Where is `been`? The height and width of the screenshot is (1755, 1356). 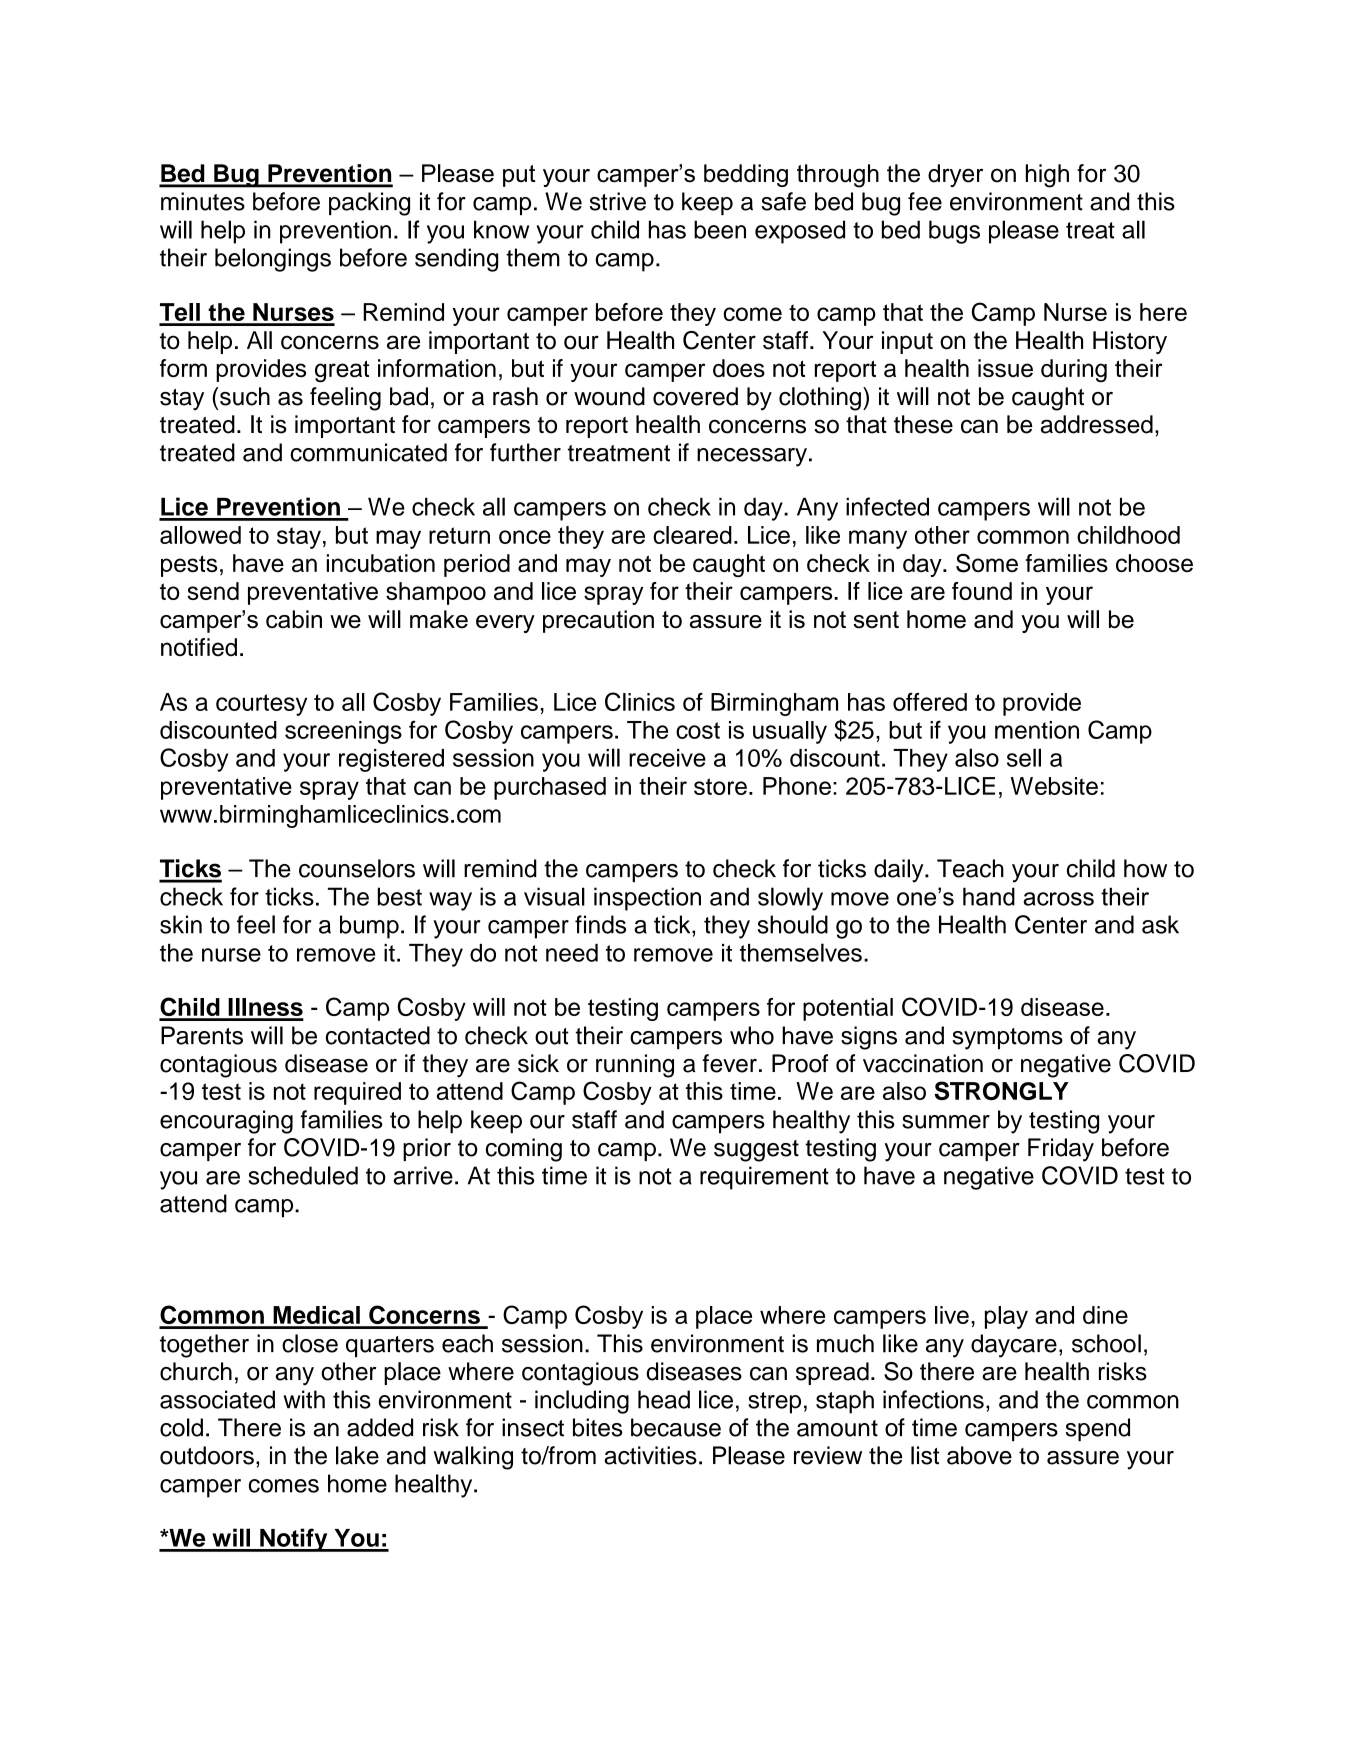
been is located at coordinates (720, 229).
